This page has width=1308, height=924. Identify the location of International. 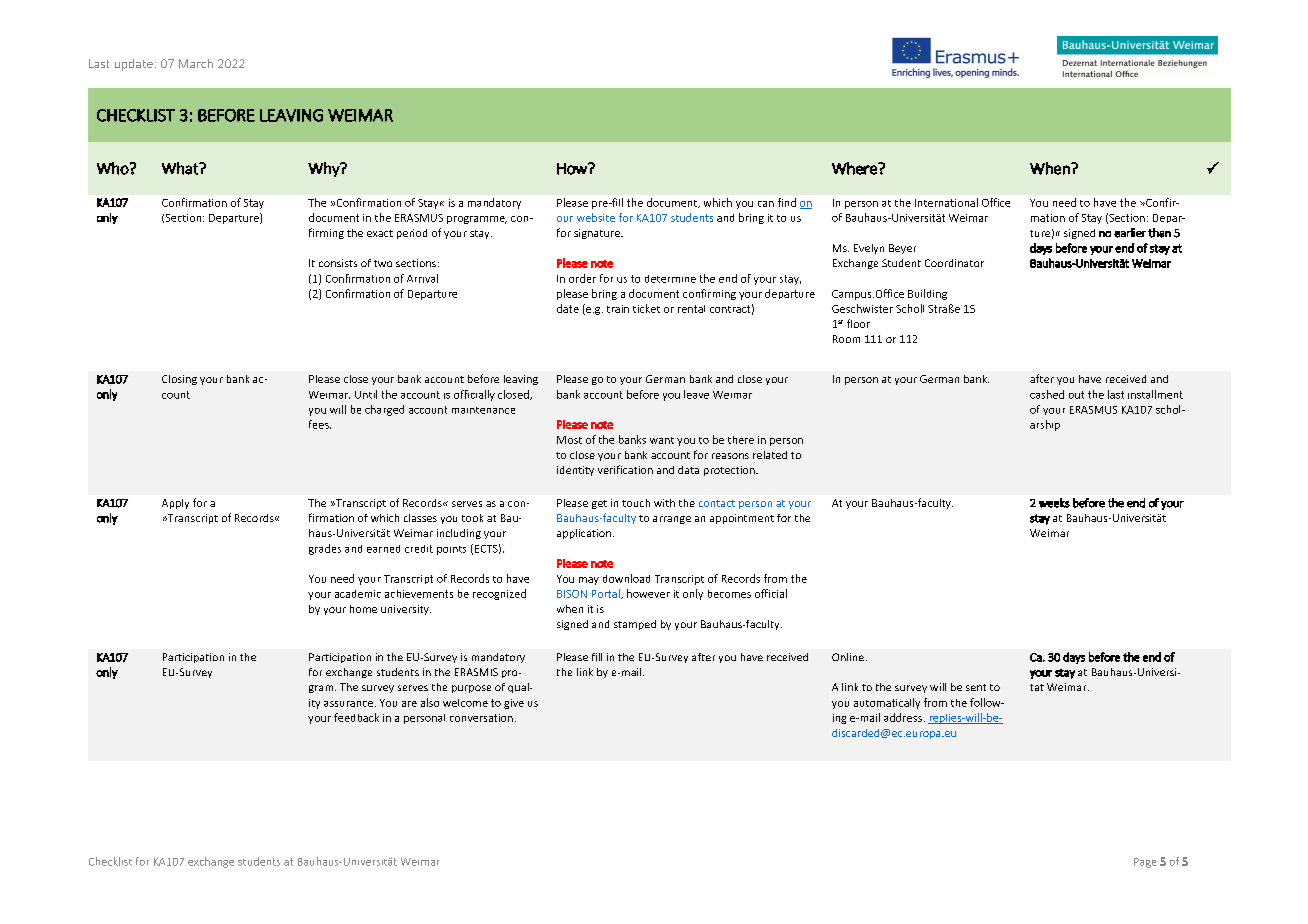
(946, 202).
